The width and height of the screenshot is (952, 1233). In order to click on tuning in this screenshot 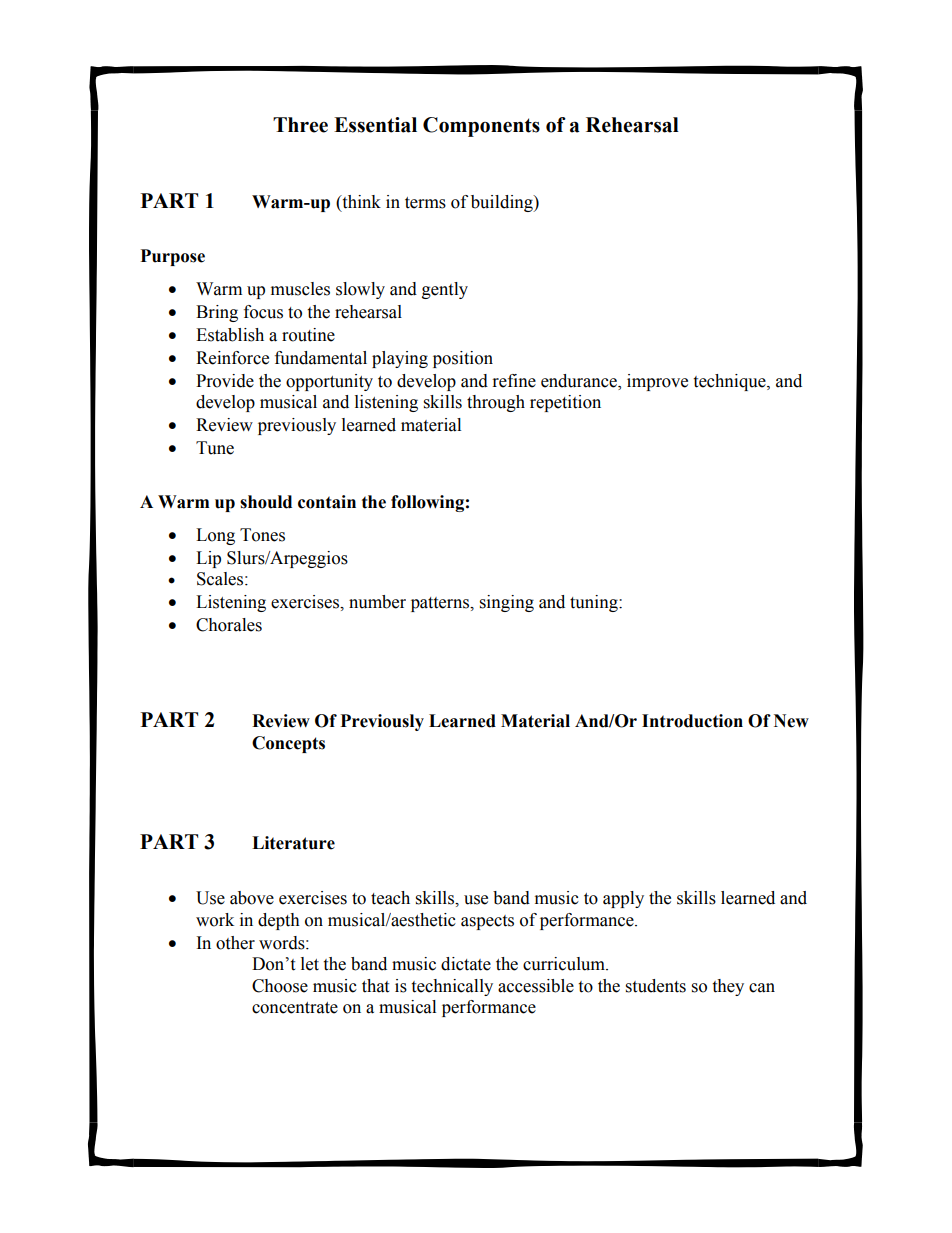, I will do `click(595, 603)`.
